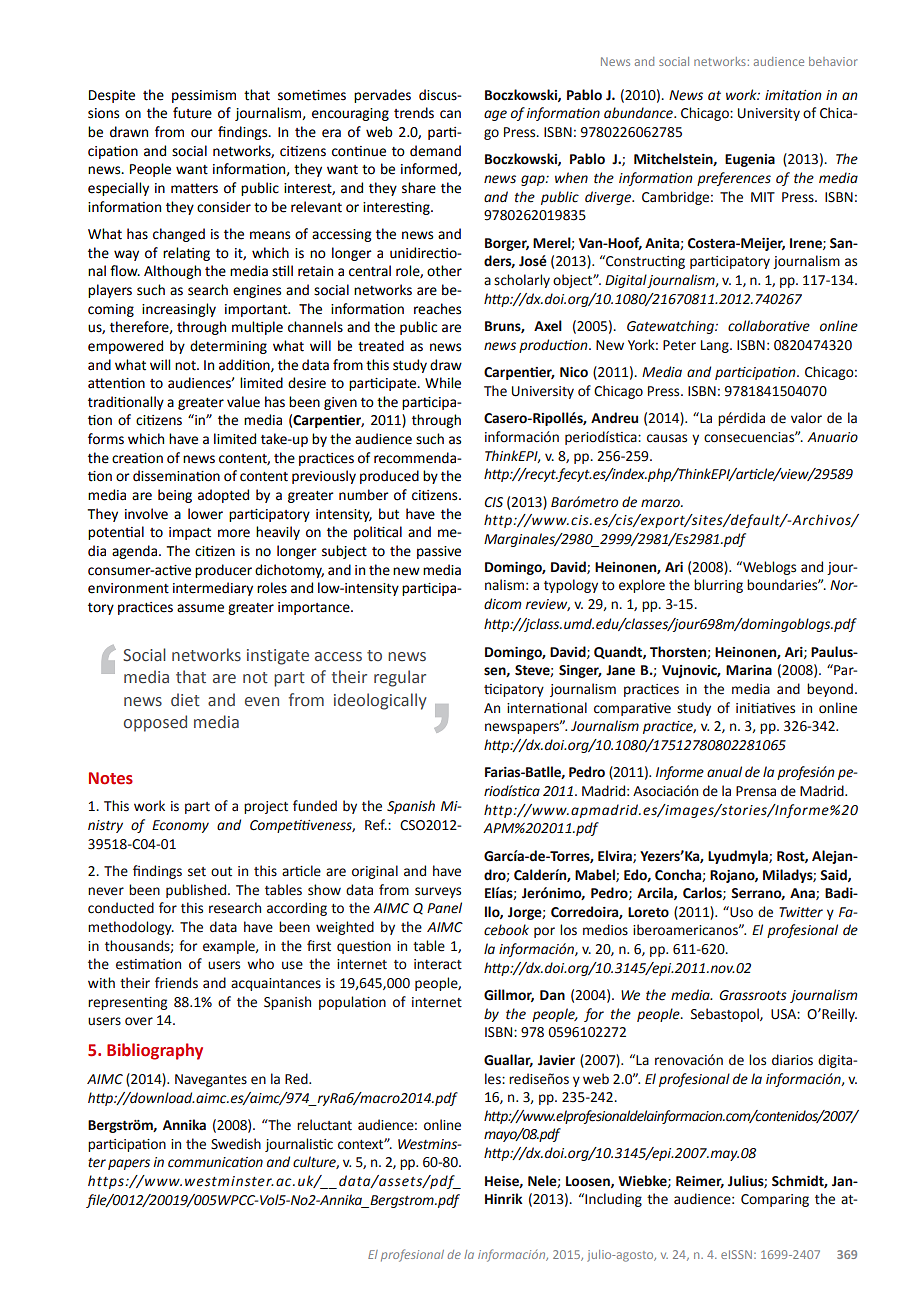  I want to click on Panel, so click(444, 908).
